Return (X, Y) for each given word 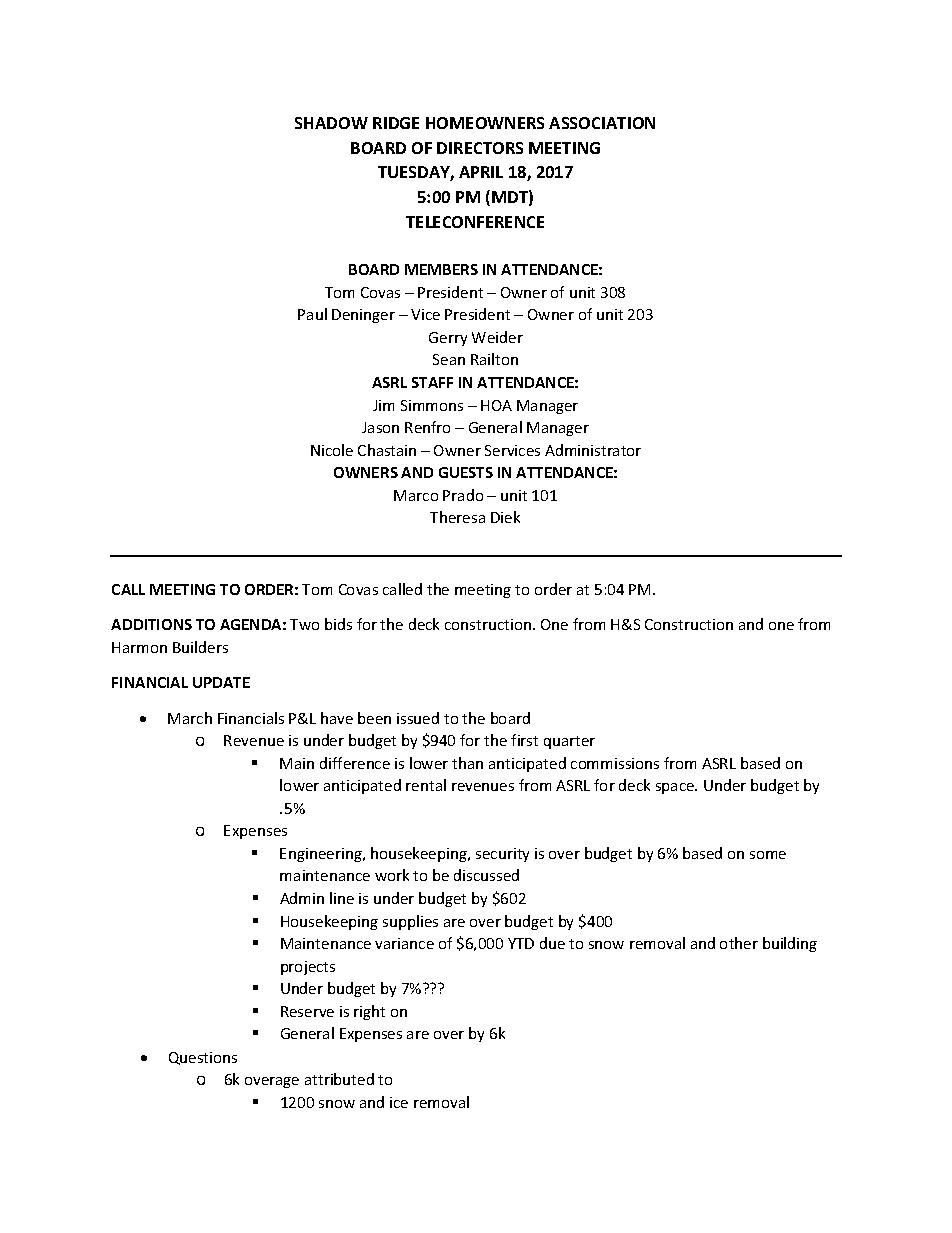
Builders (200, 647)
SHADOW (331, 123)
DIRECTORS (480, 148)
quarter (569, 742)
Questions (203, 1058)
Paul (312, 314)
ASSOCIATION (602, 123)
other (739, 943)
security (502, 855)
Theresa (457, 517)
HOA (496, 405)
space (676, 788)
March (190, 718)
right (369, 1012)
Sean (449, 359)
